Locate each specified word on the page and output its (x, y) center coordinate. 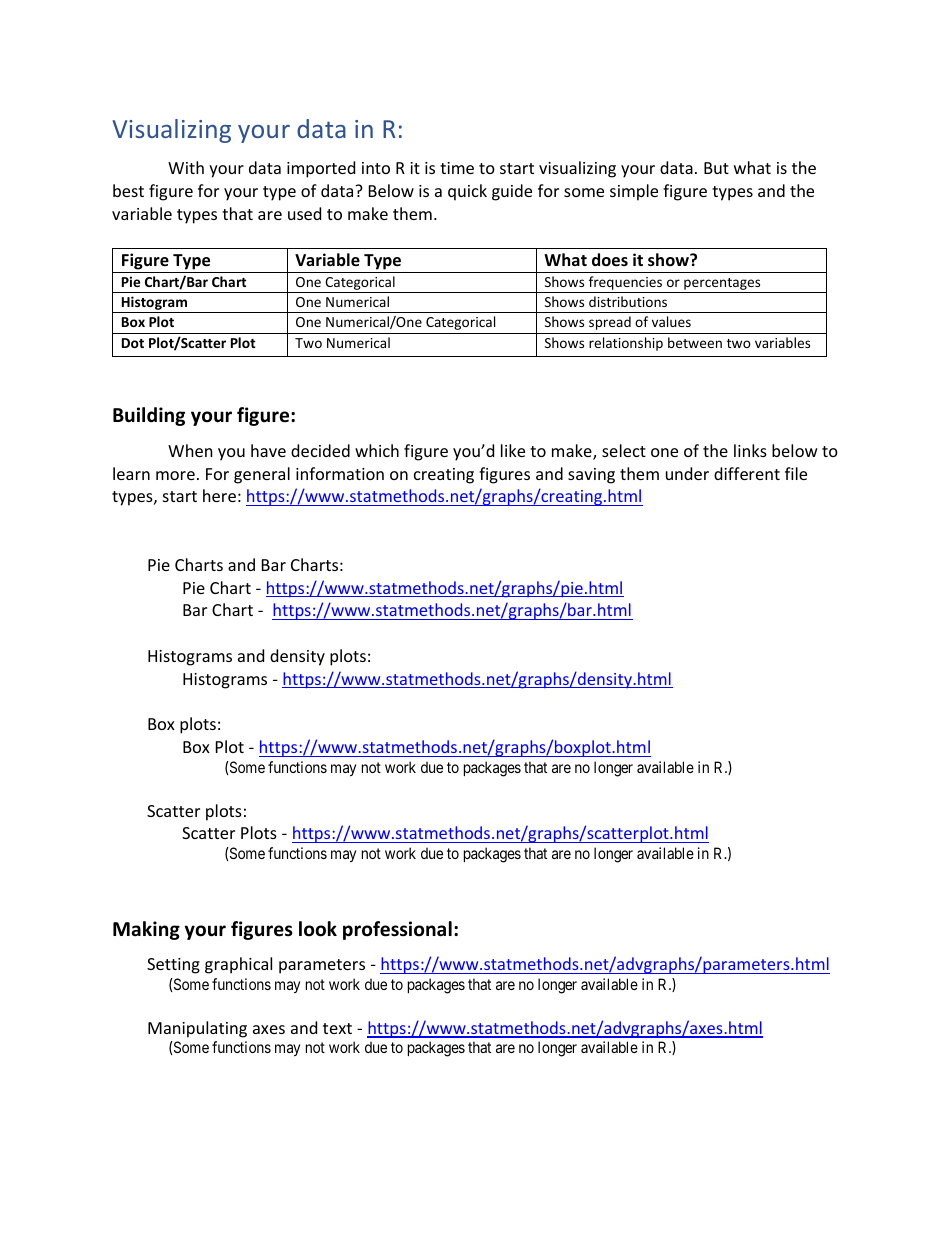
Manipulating (197, 1029)
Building (149, 416)
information (340, 473)
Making (146, 930)
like (513, 450)
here (219, 495)
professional (397, 930)
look (318, 929)
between (695, 342)
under (687, 473)
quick (467, 192)
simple (634, 192)
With (186, 167)
